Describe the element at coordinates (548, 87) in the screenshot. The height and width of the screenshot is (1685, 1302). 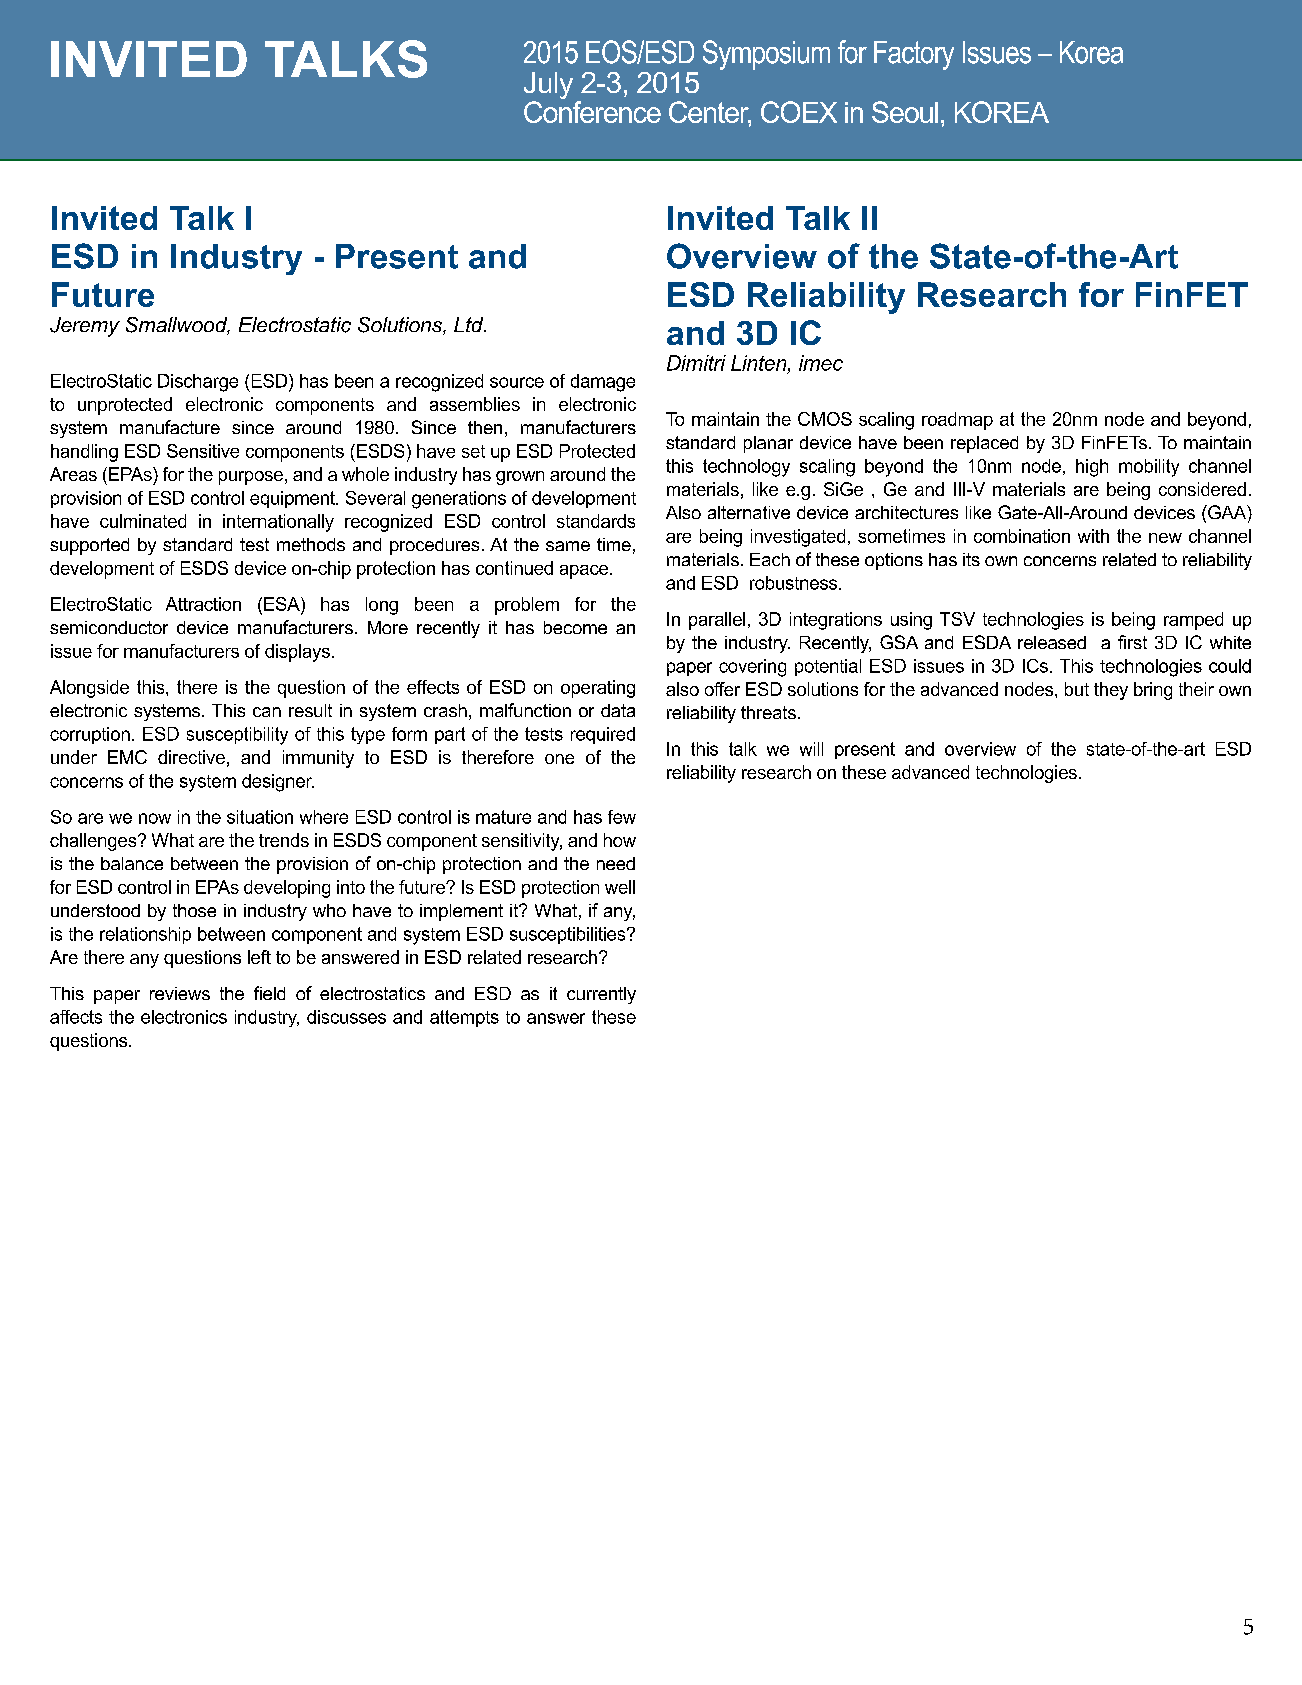
I see `July` at that location.
